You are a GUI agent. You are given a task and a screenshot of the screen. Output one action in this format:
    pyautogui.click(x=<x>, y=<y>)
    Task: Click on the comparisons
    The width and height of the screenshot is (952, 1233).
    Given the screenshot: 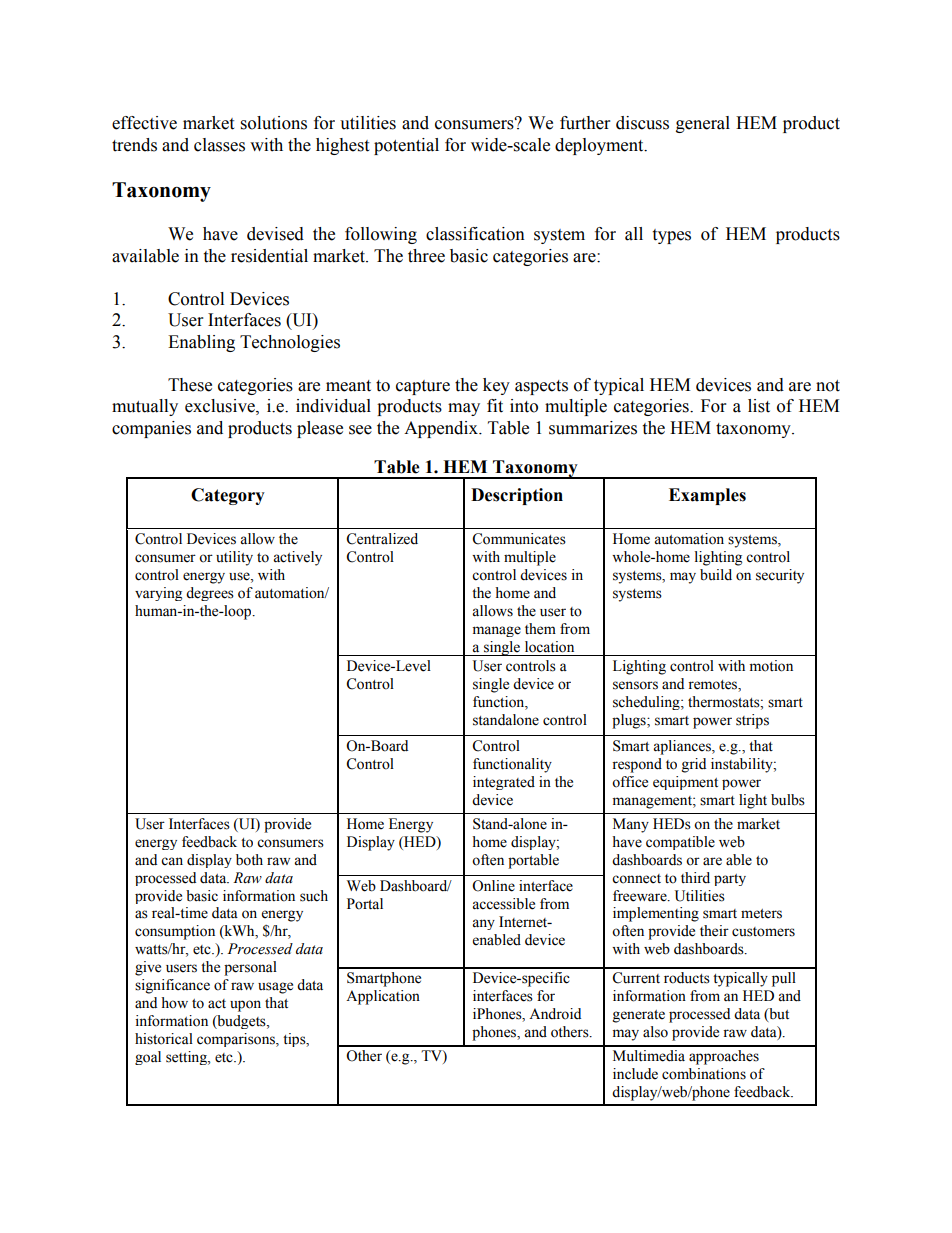 What is the action you would take?
    pyautogui.click(x=237, y=1040)
